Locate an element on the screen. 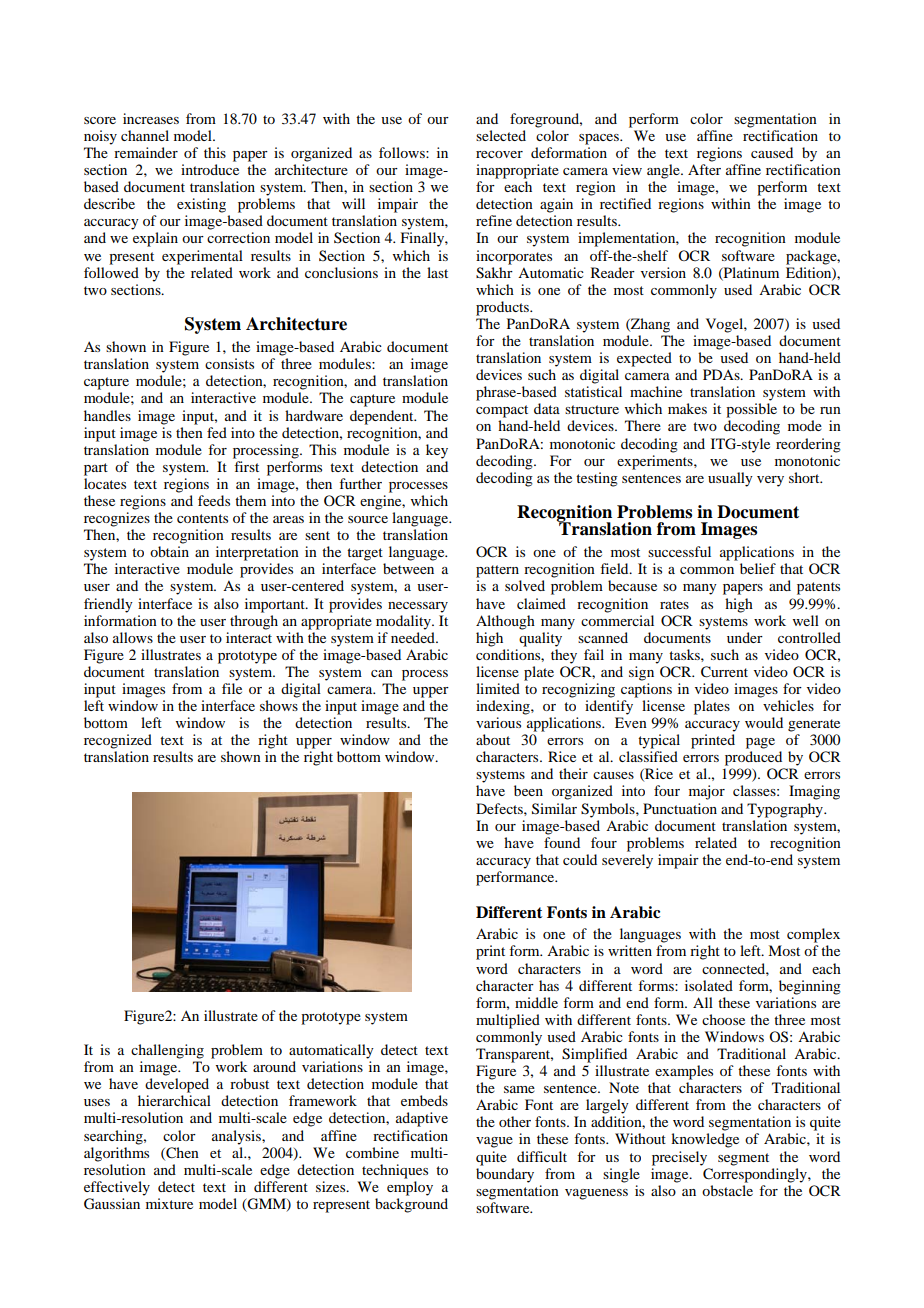 This screenshot has height=1308, width=924. After is located at coordinates (704, 169).
